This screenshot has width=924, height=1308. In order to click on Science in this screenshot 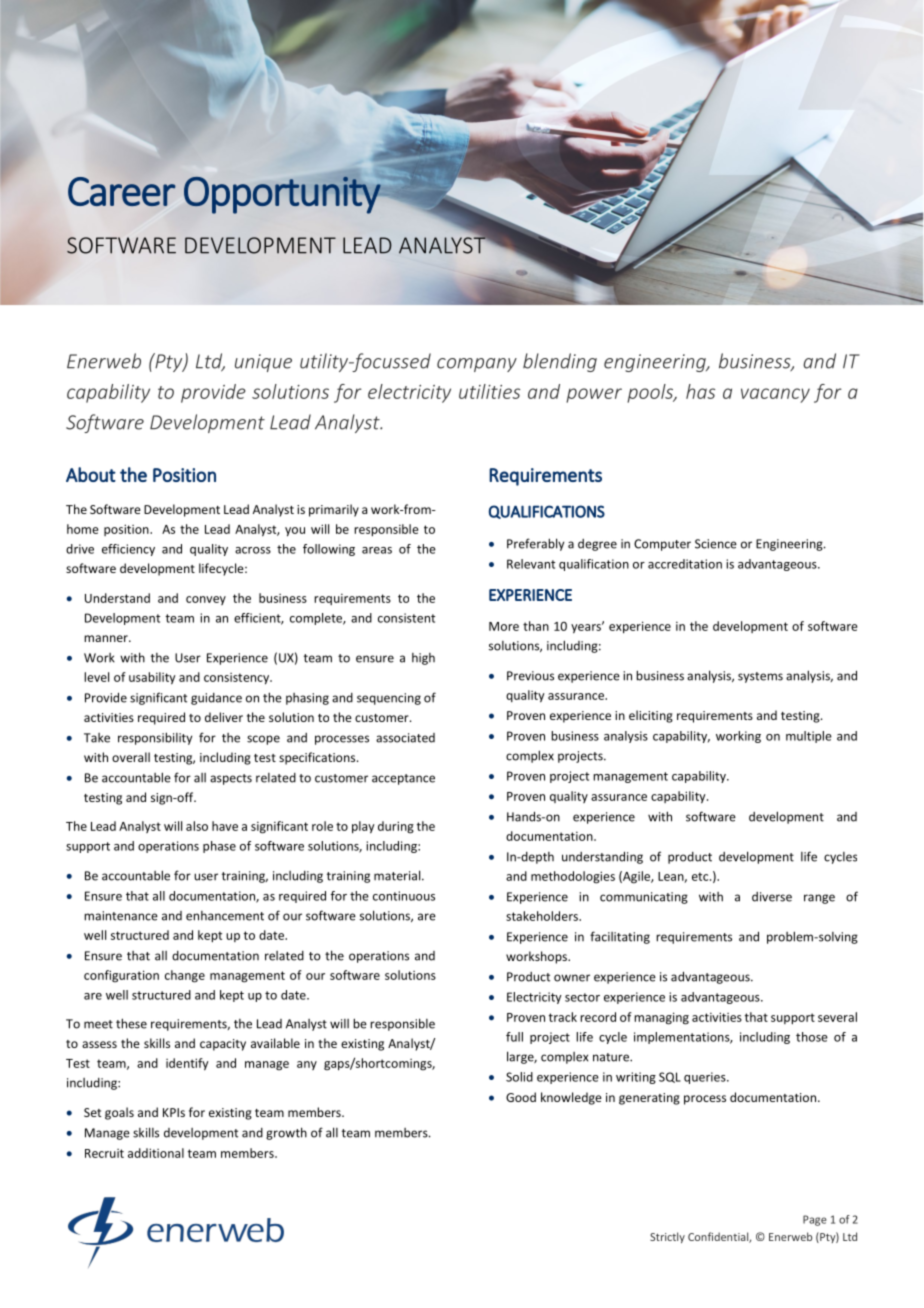, I will do `click(716, 544)`.
